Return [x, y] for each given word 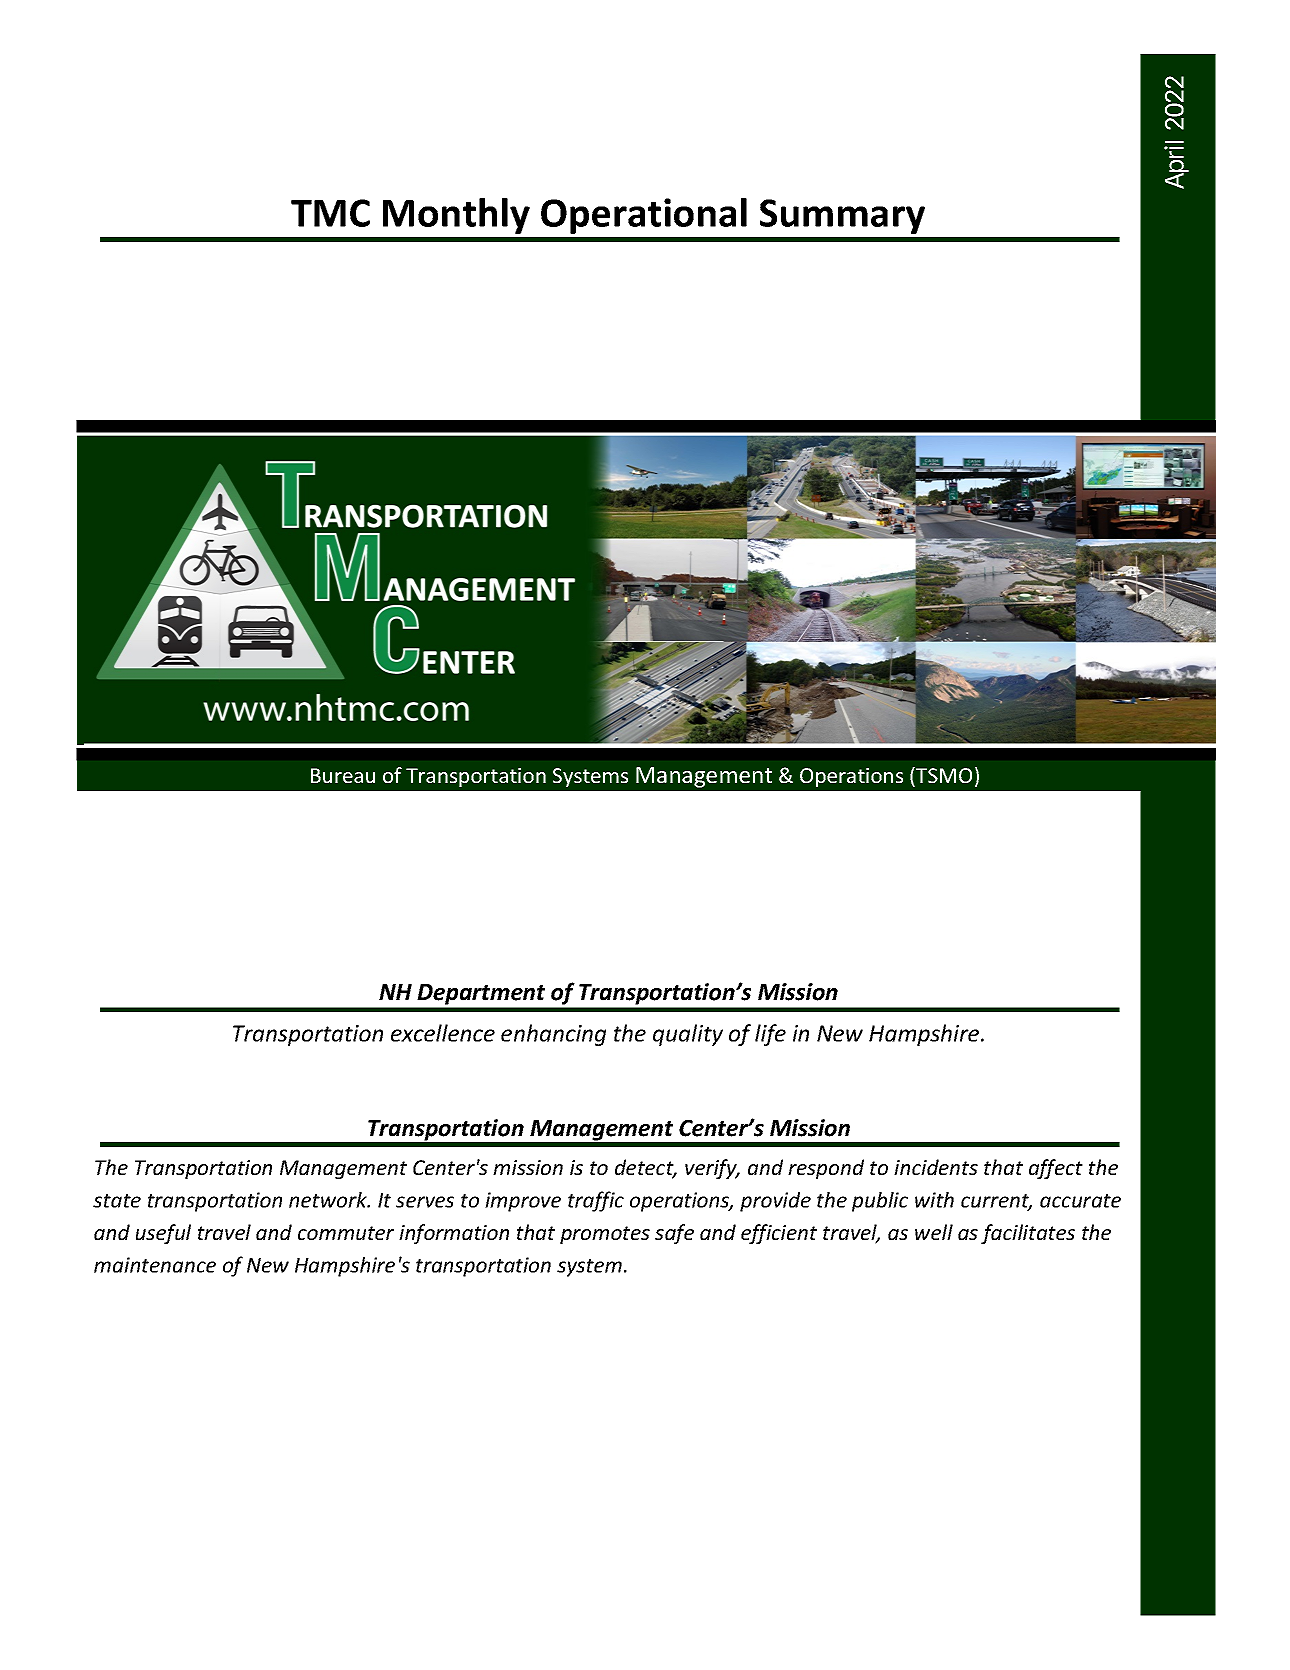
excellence [443, 1033]
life [770, 1035]
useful [163, 1234]
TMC [330, 213]
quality [688, 1035]
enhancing [553, 1035]
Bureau [343, 775]
